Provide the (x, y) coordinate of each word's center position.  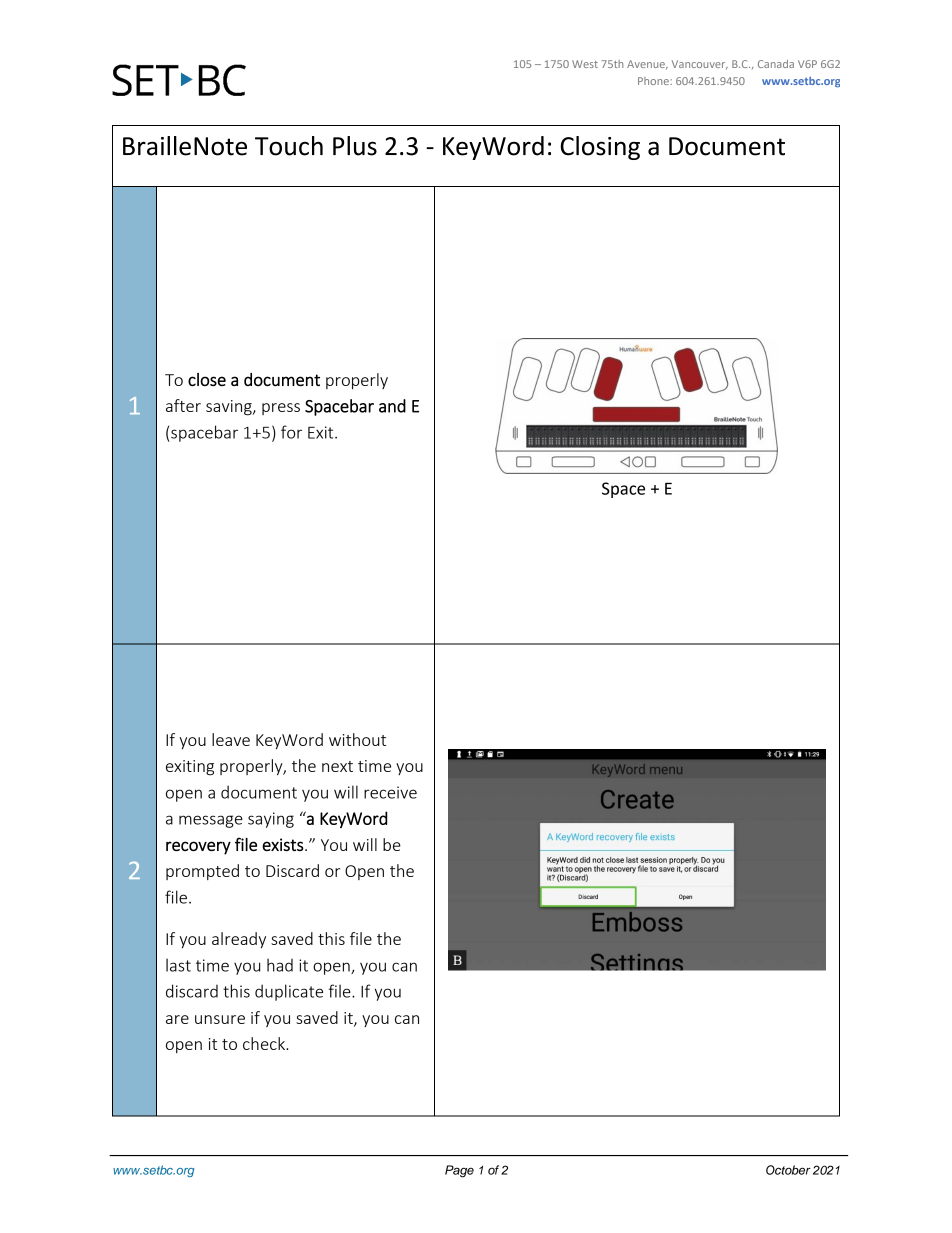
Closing (600, 148)
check (265, 1043)
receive (390, 792)
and (392, 406)
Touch (289, 146)
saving (230, 408)
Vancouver (700, 65)
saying (271, 820)
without (357, 739)
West (585, 64)
